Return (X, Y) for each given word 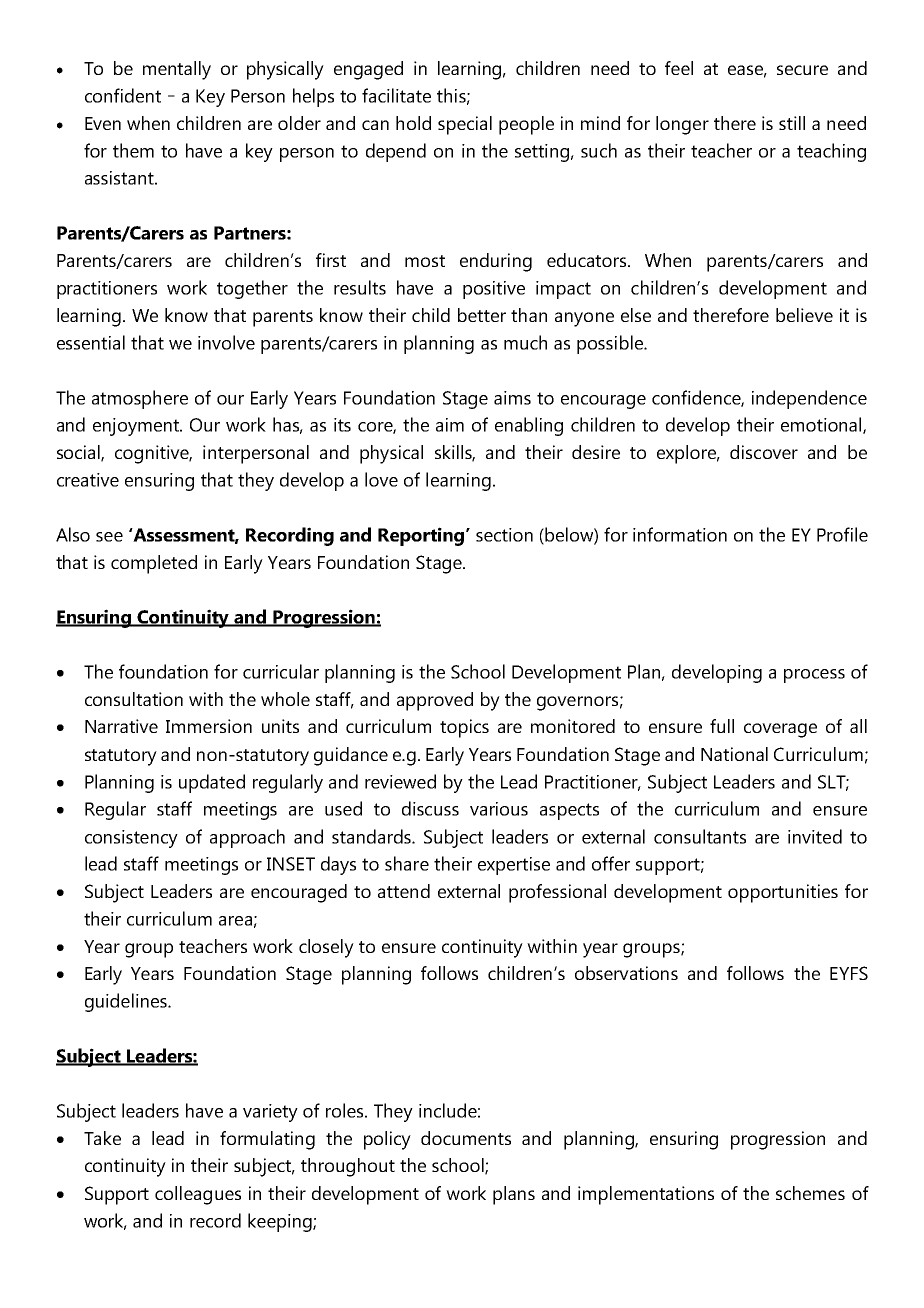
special (465, 125)
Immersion (209, 726)
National (734, 754)
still (792, 123)
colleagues (198, 1195)
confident (123, 95)
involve (226, 342)
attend (404, 891)
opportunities (783, 893)
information (680, 534)
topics (464, 728)
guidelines (127, 1002)
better (482, 315)
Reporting (421, 536)
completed (154, 564)
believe (804, 315)
